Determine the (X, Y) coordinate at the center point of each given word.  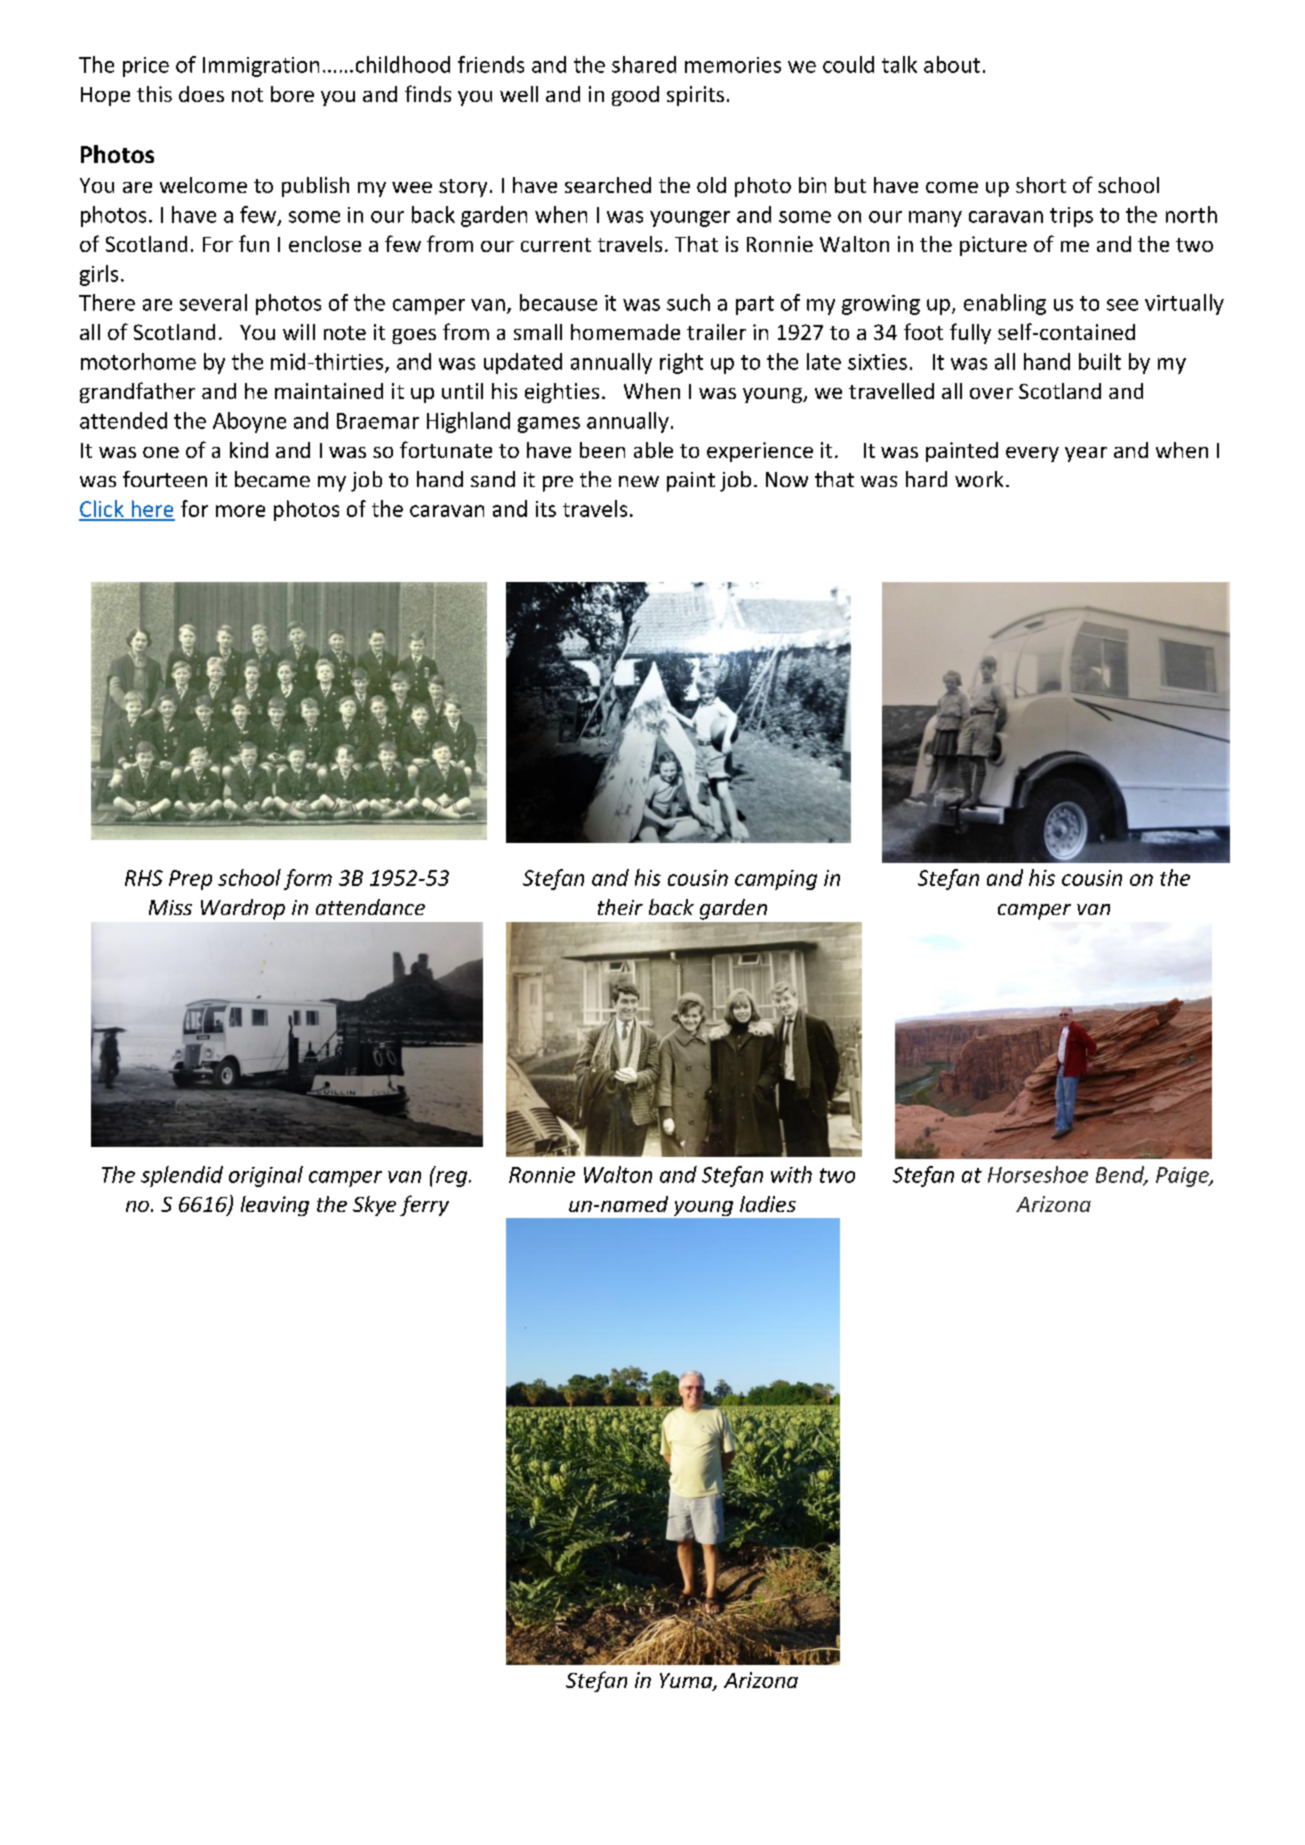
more (240, 511)
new (639, 481)
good (635, 96)
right (681, 363)
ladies (768, 1204)
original (266, 1176)
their (620, 907)
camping (776, 880)
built (1100, 361)
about (952, 64)
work (979, 479)
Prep (190, 880)
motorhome (138, 361)
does (201, 94)
